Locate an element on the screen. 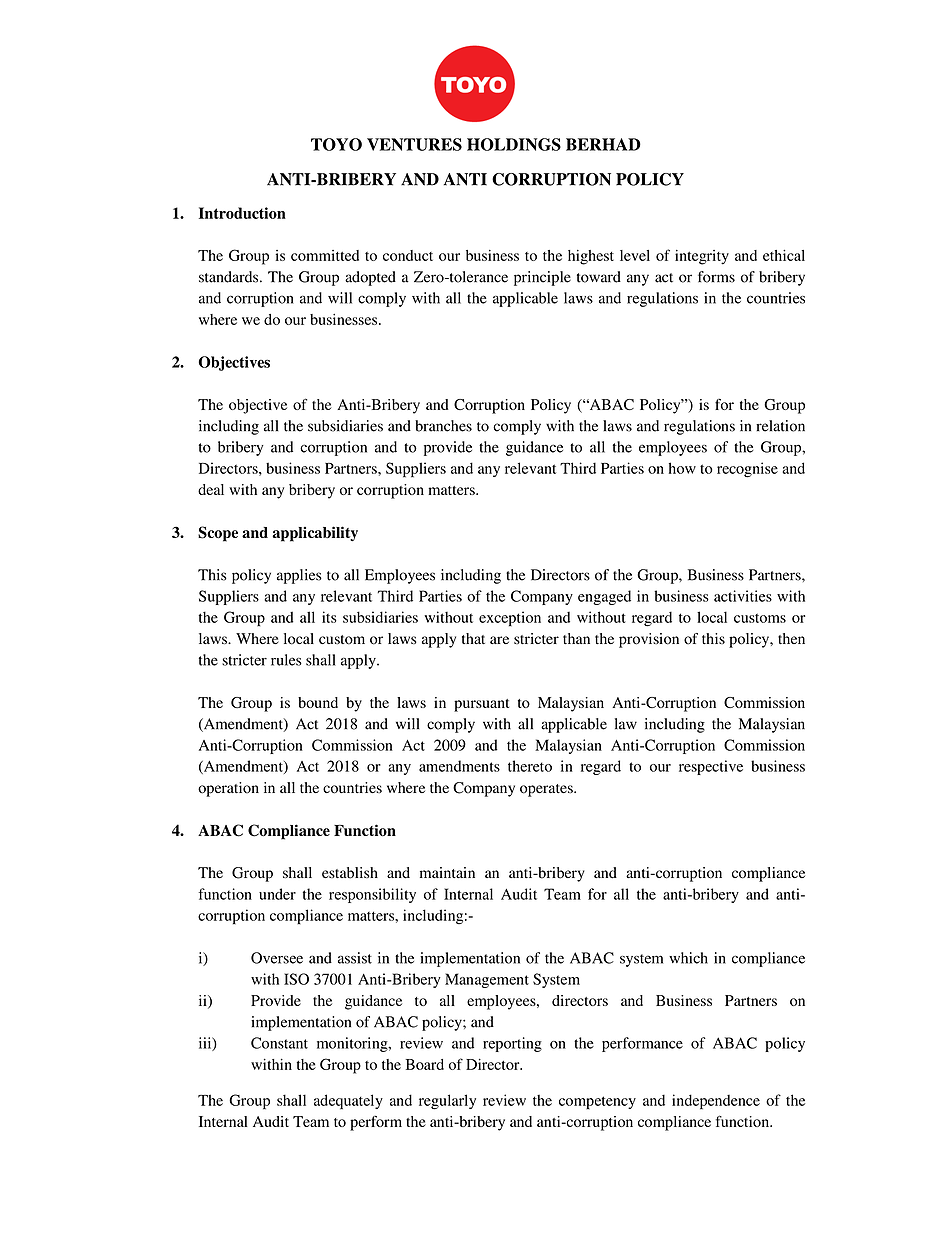 The height and width of the screenshot is (1233, 952). branches is located at coordinates (443, 426).
